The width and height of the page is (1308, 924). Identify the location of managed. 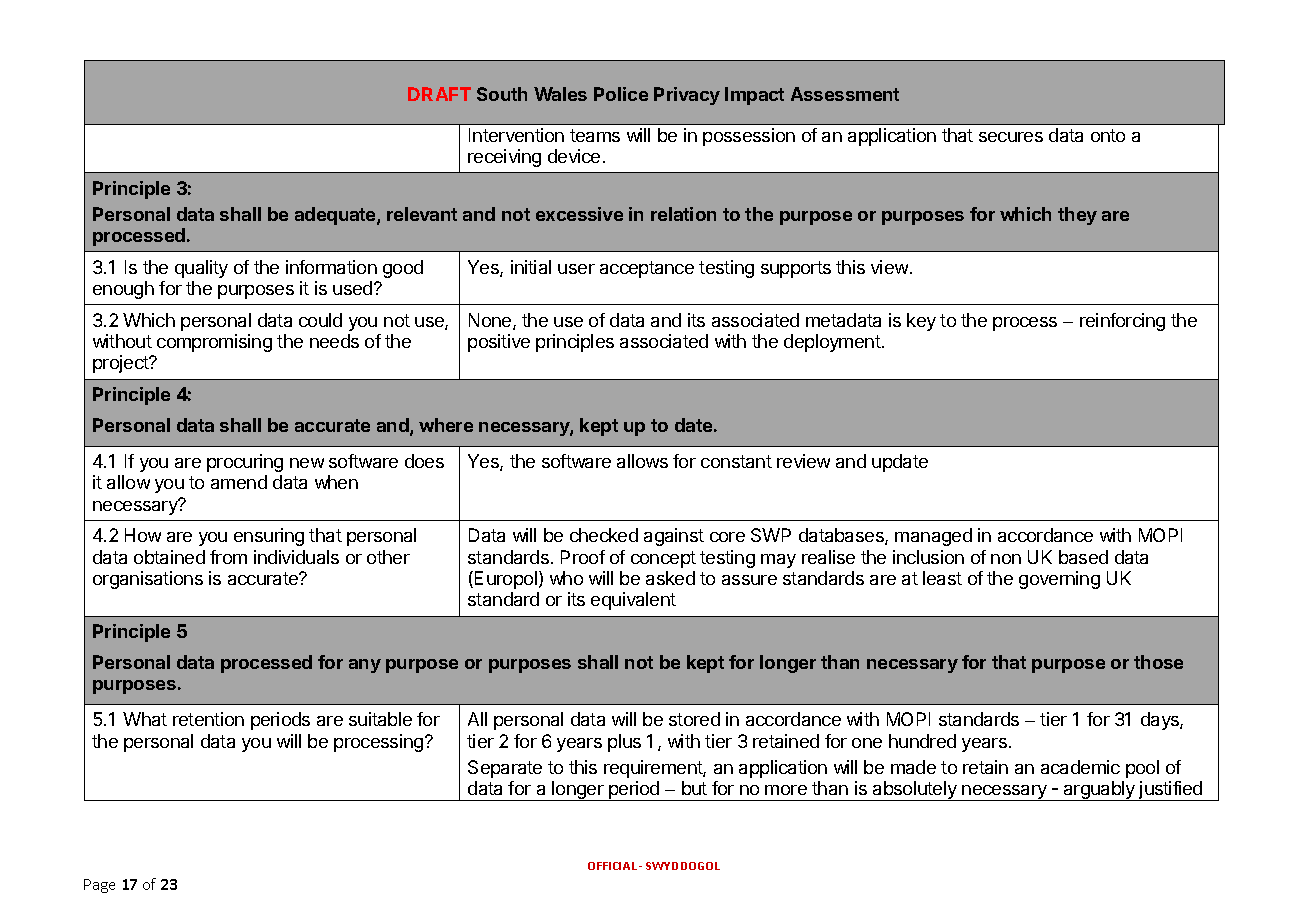
(933, 537).
